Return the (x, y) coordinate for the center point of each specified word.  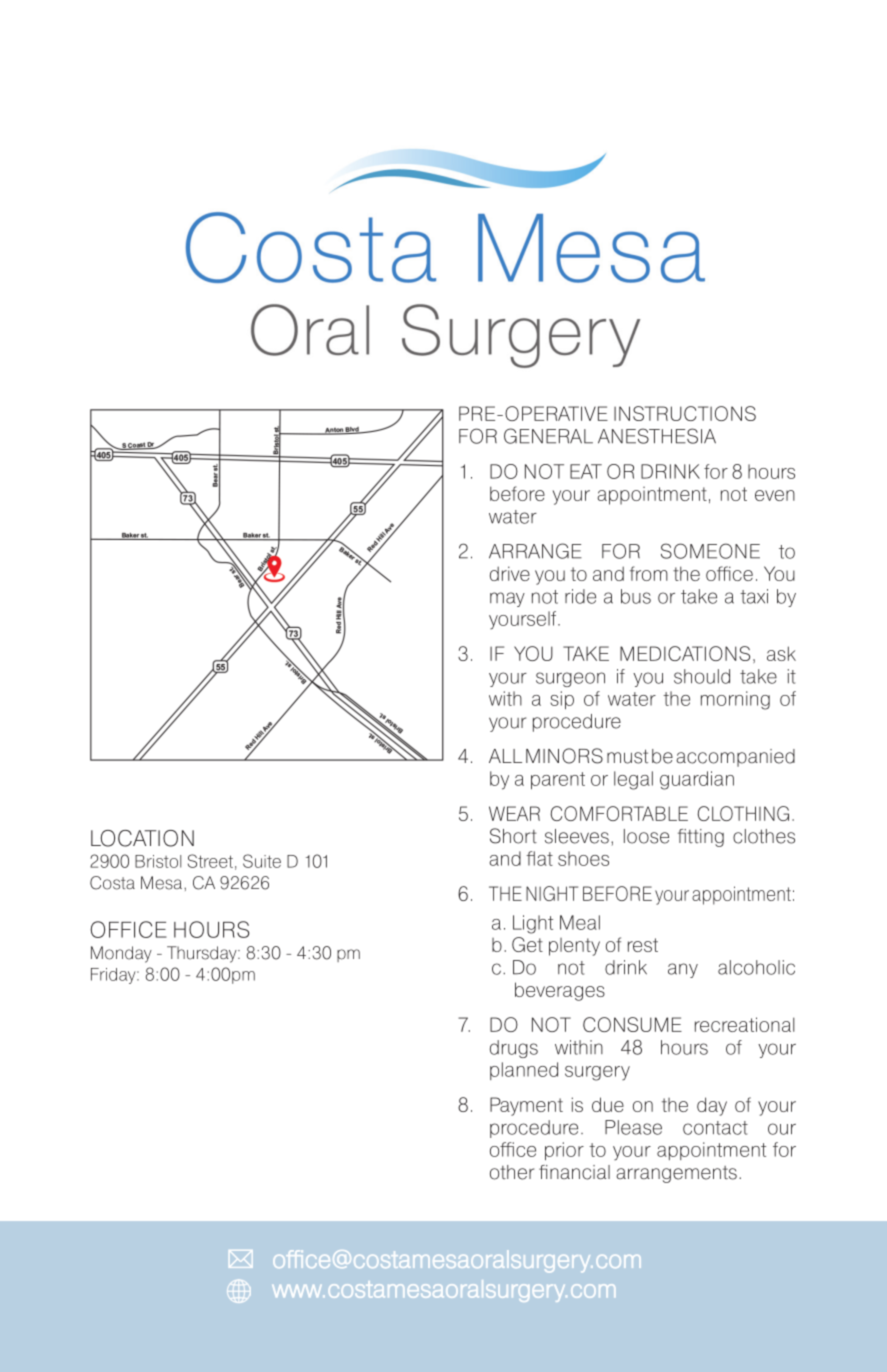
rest (643, 945)
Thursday (203, 954)
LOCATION (142, 838)
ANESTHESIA (657, 436)
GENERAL (548, 436)
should (702, 676)
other (512, 1172)
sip (562, 700)
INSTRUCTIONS (685, 413)
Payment (526, 1106)
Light (533, 924)
